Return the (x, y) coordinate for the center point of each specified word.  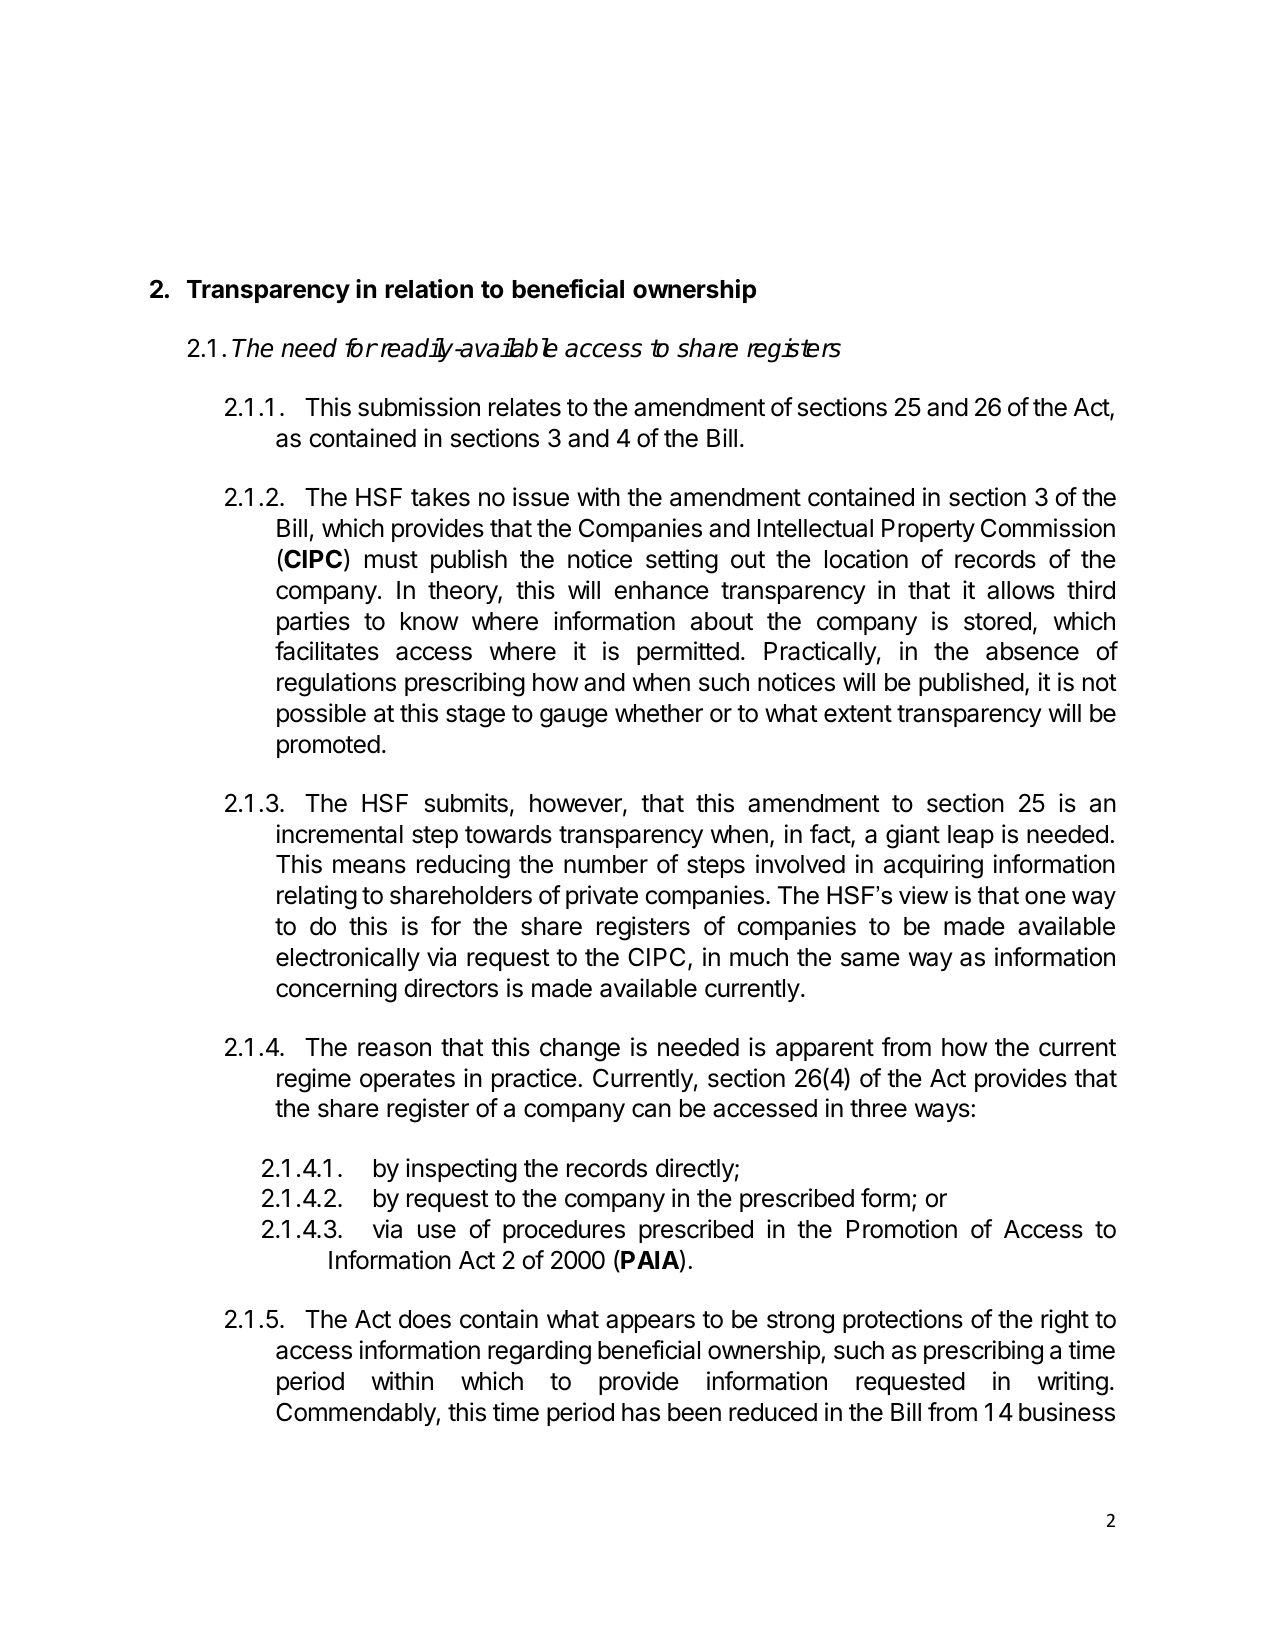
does (425, 1319)
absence (1032, 651)
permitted (688, 653)
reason (394, 1049)
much (759, 957)
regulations (336, 684)
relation (429, 289)
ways (942, 1112)
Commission (1048, 528)
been (694, 1412)
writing (1073, 1383)
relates (525, 407)
